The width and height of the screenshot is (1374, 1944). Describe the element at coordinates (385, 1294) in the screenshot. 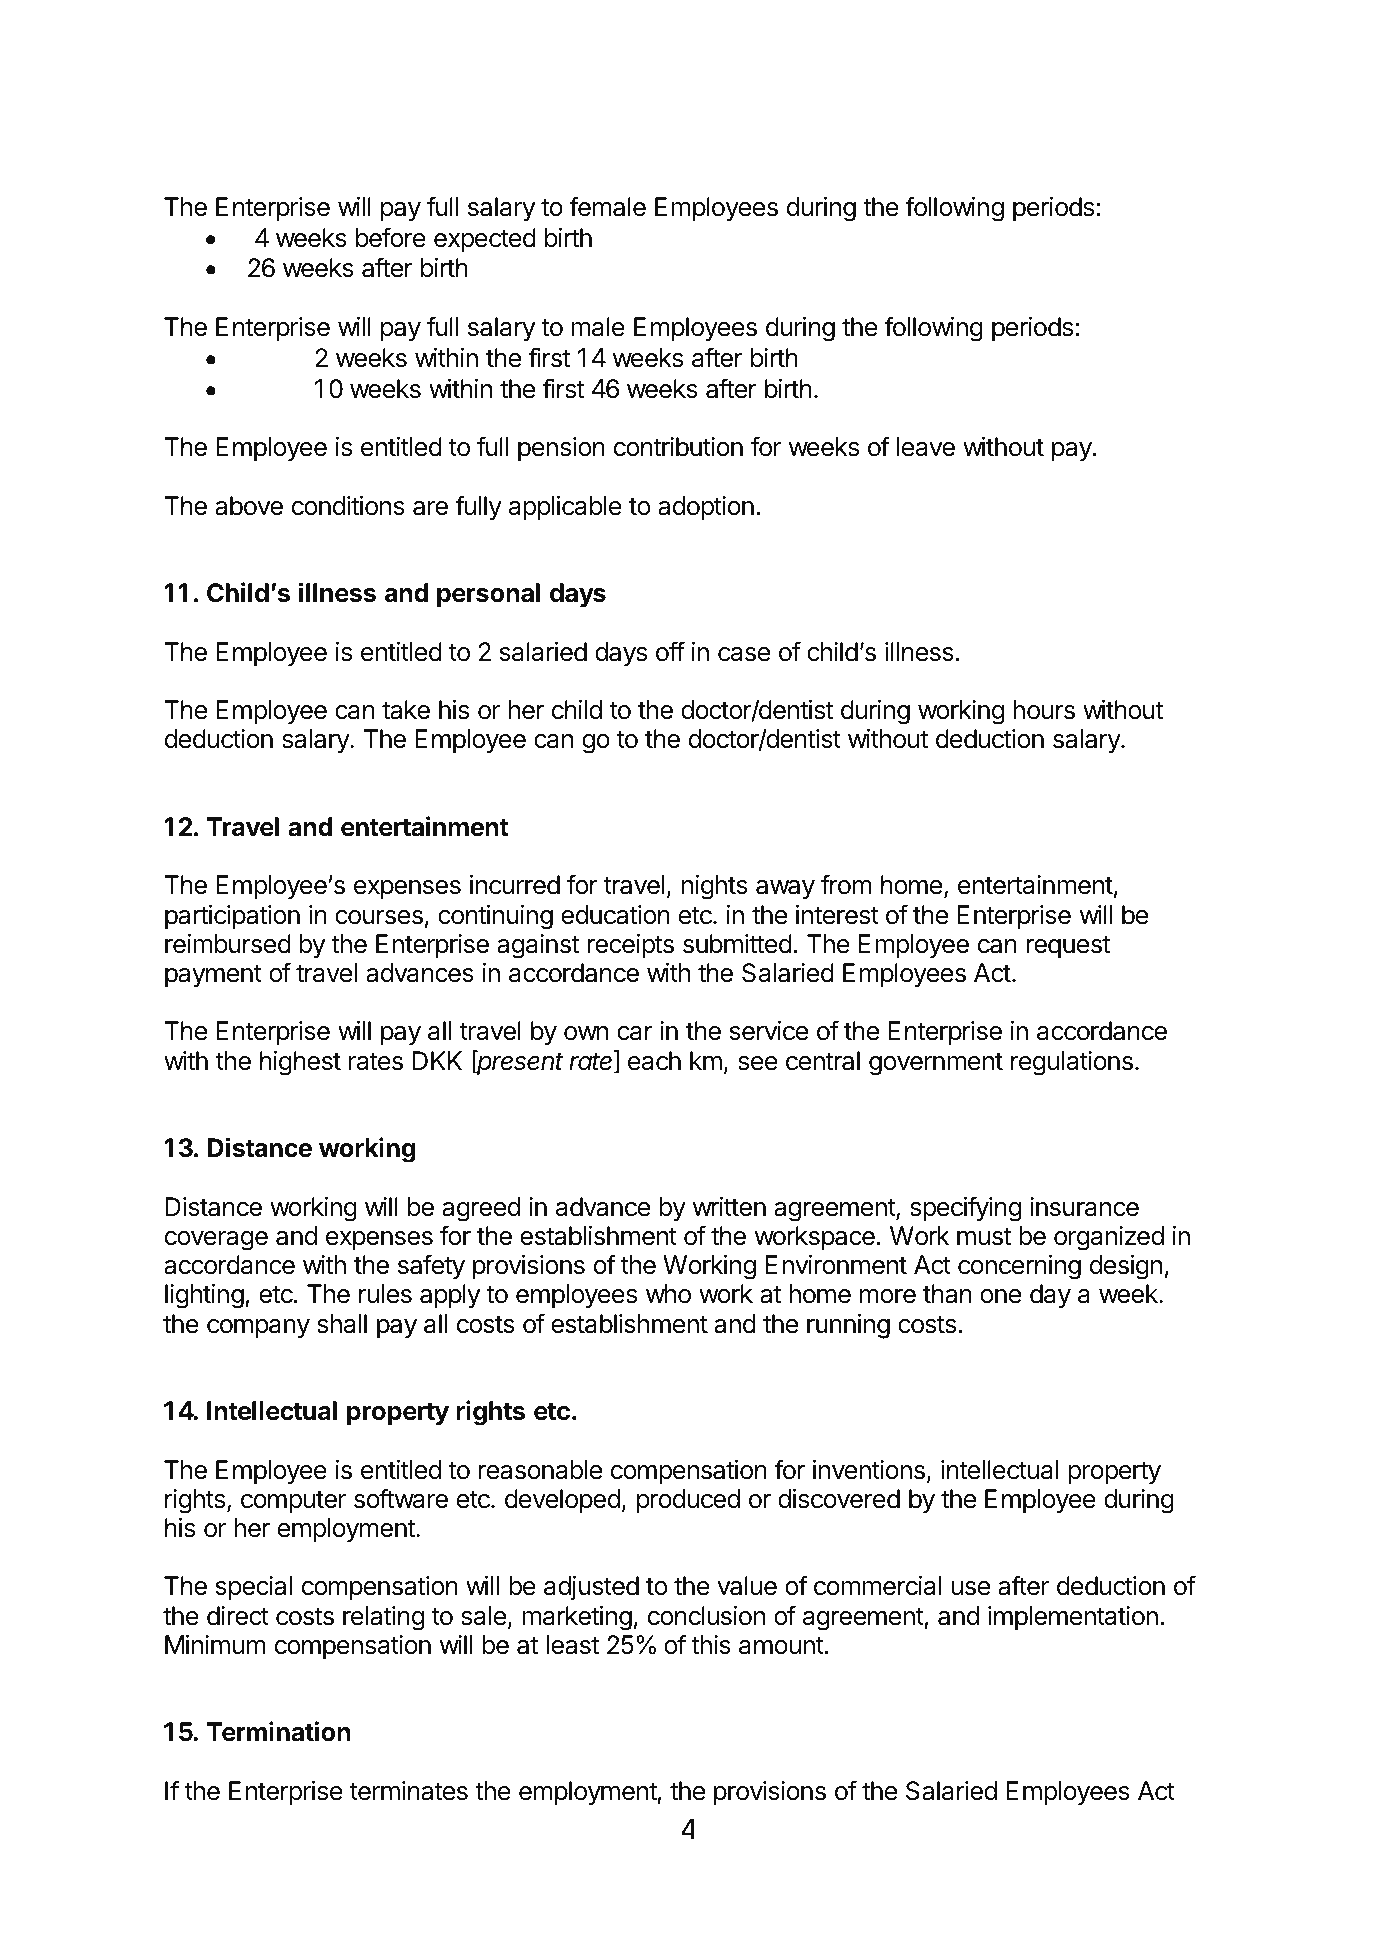

I see `rules` at that location.
